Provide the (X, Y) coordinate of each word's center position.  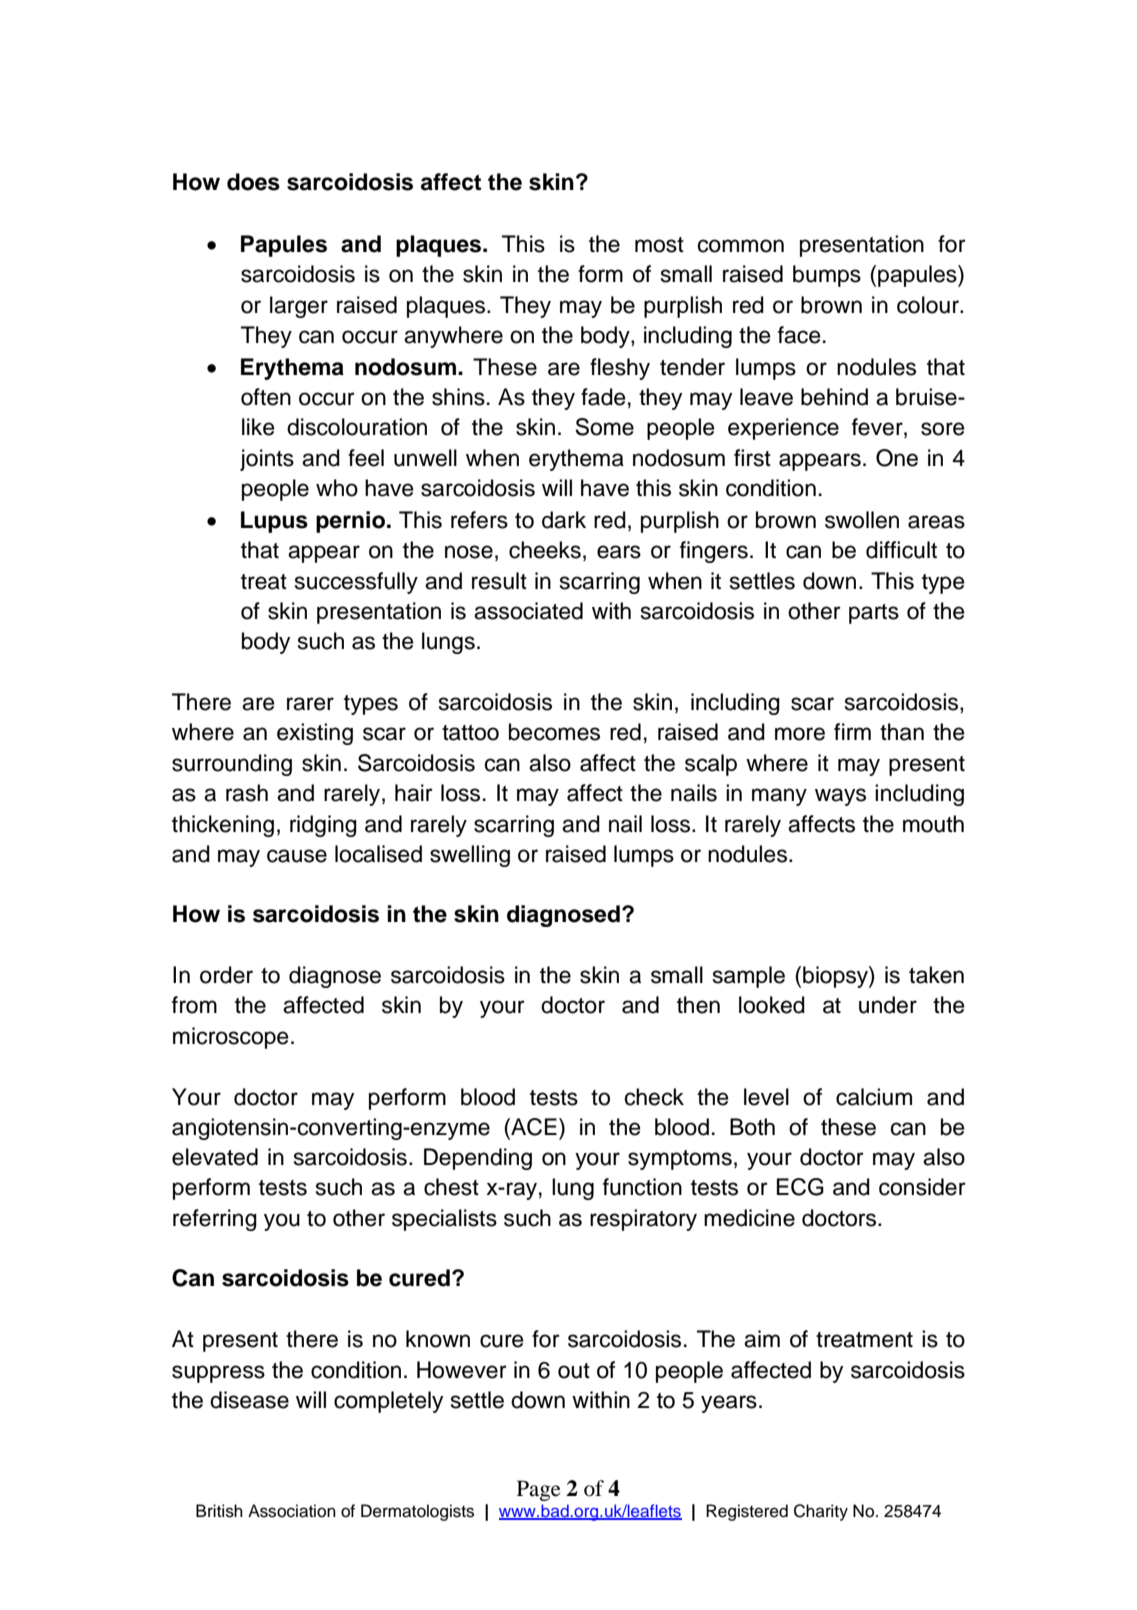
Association (292, 1511)
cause (297, 856)
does (253, 182)
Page (539, 1490)
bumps (827, 276)
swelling (470, 856)
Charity (821, 1512)
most (659, 245)
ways (840, 797)
